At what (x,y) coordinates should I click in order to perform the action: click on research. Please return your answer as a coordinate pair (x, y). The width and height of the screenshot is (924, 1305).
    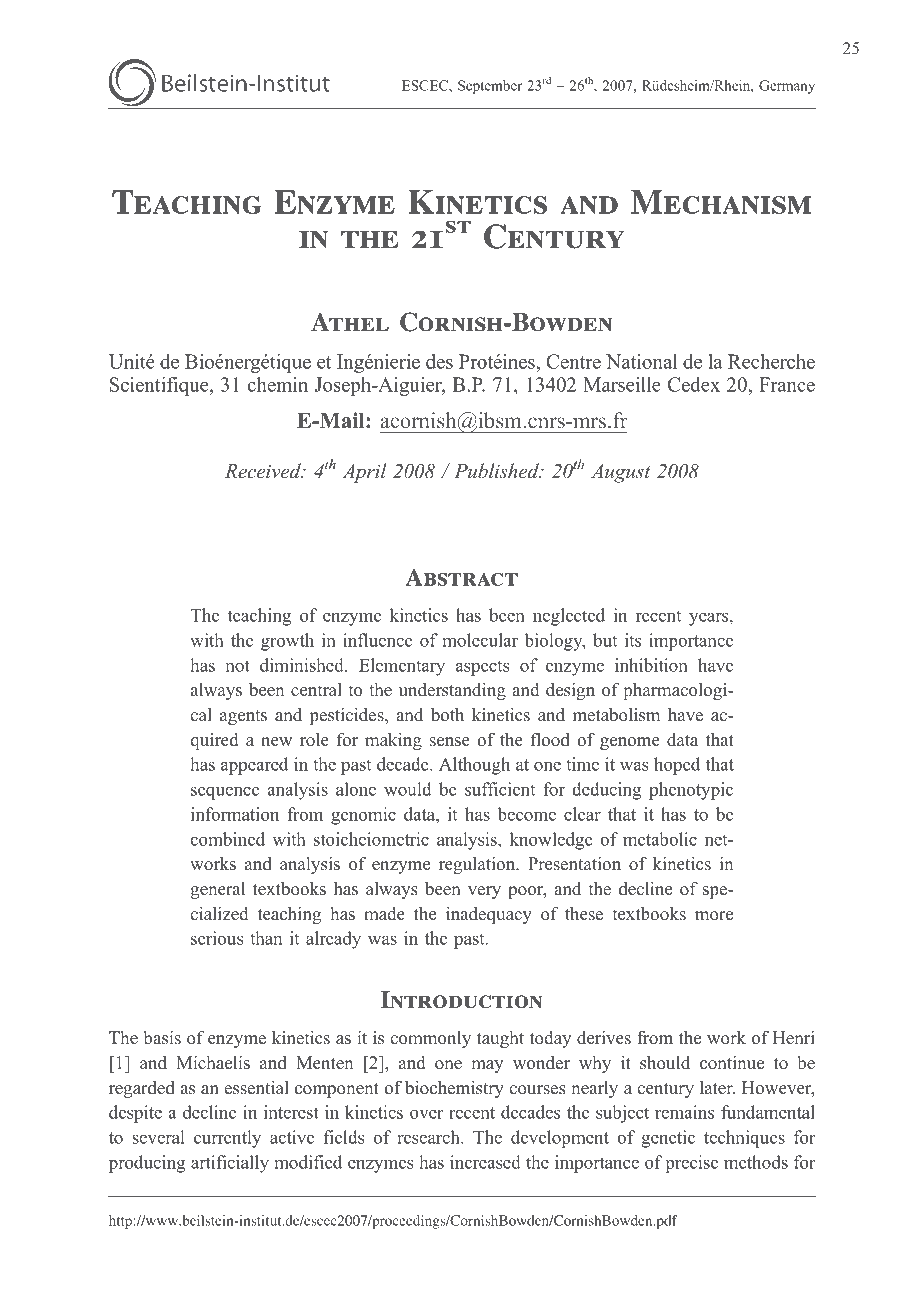
    Looking at the image, I should click on (429, 1137).
